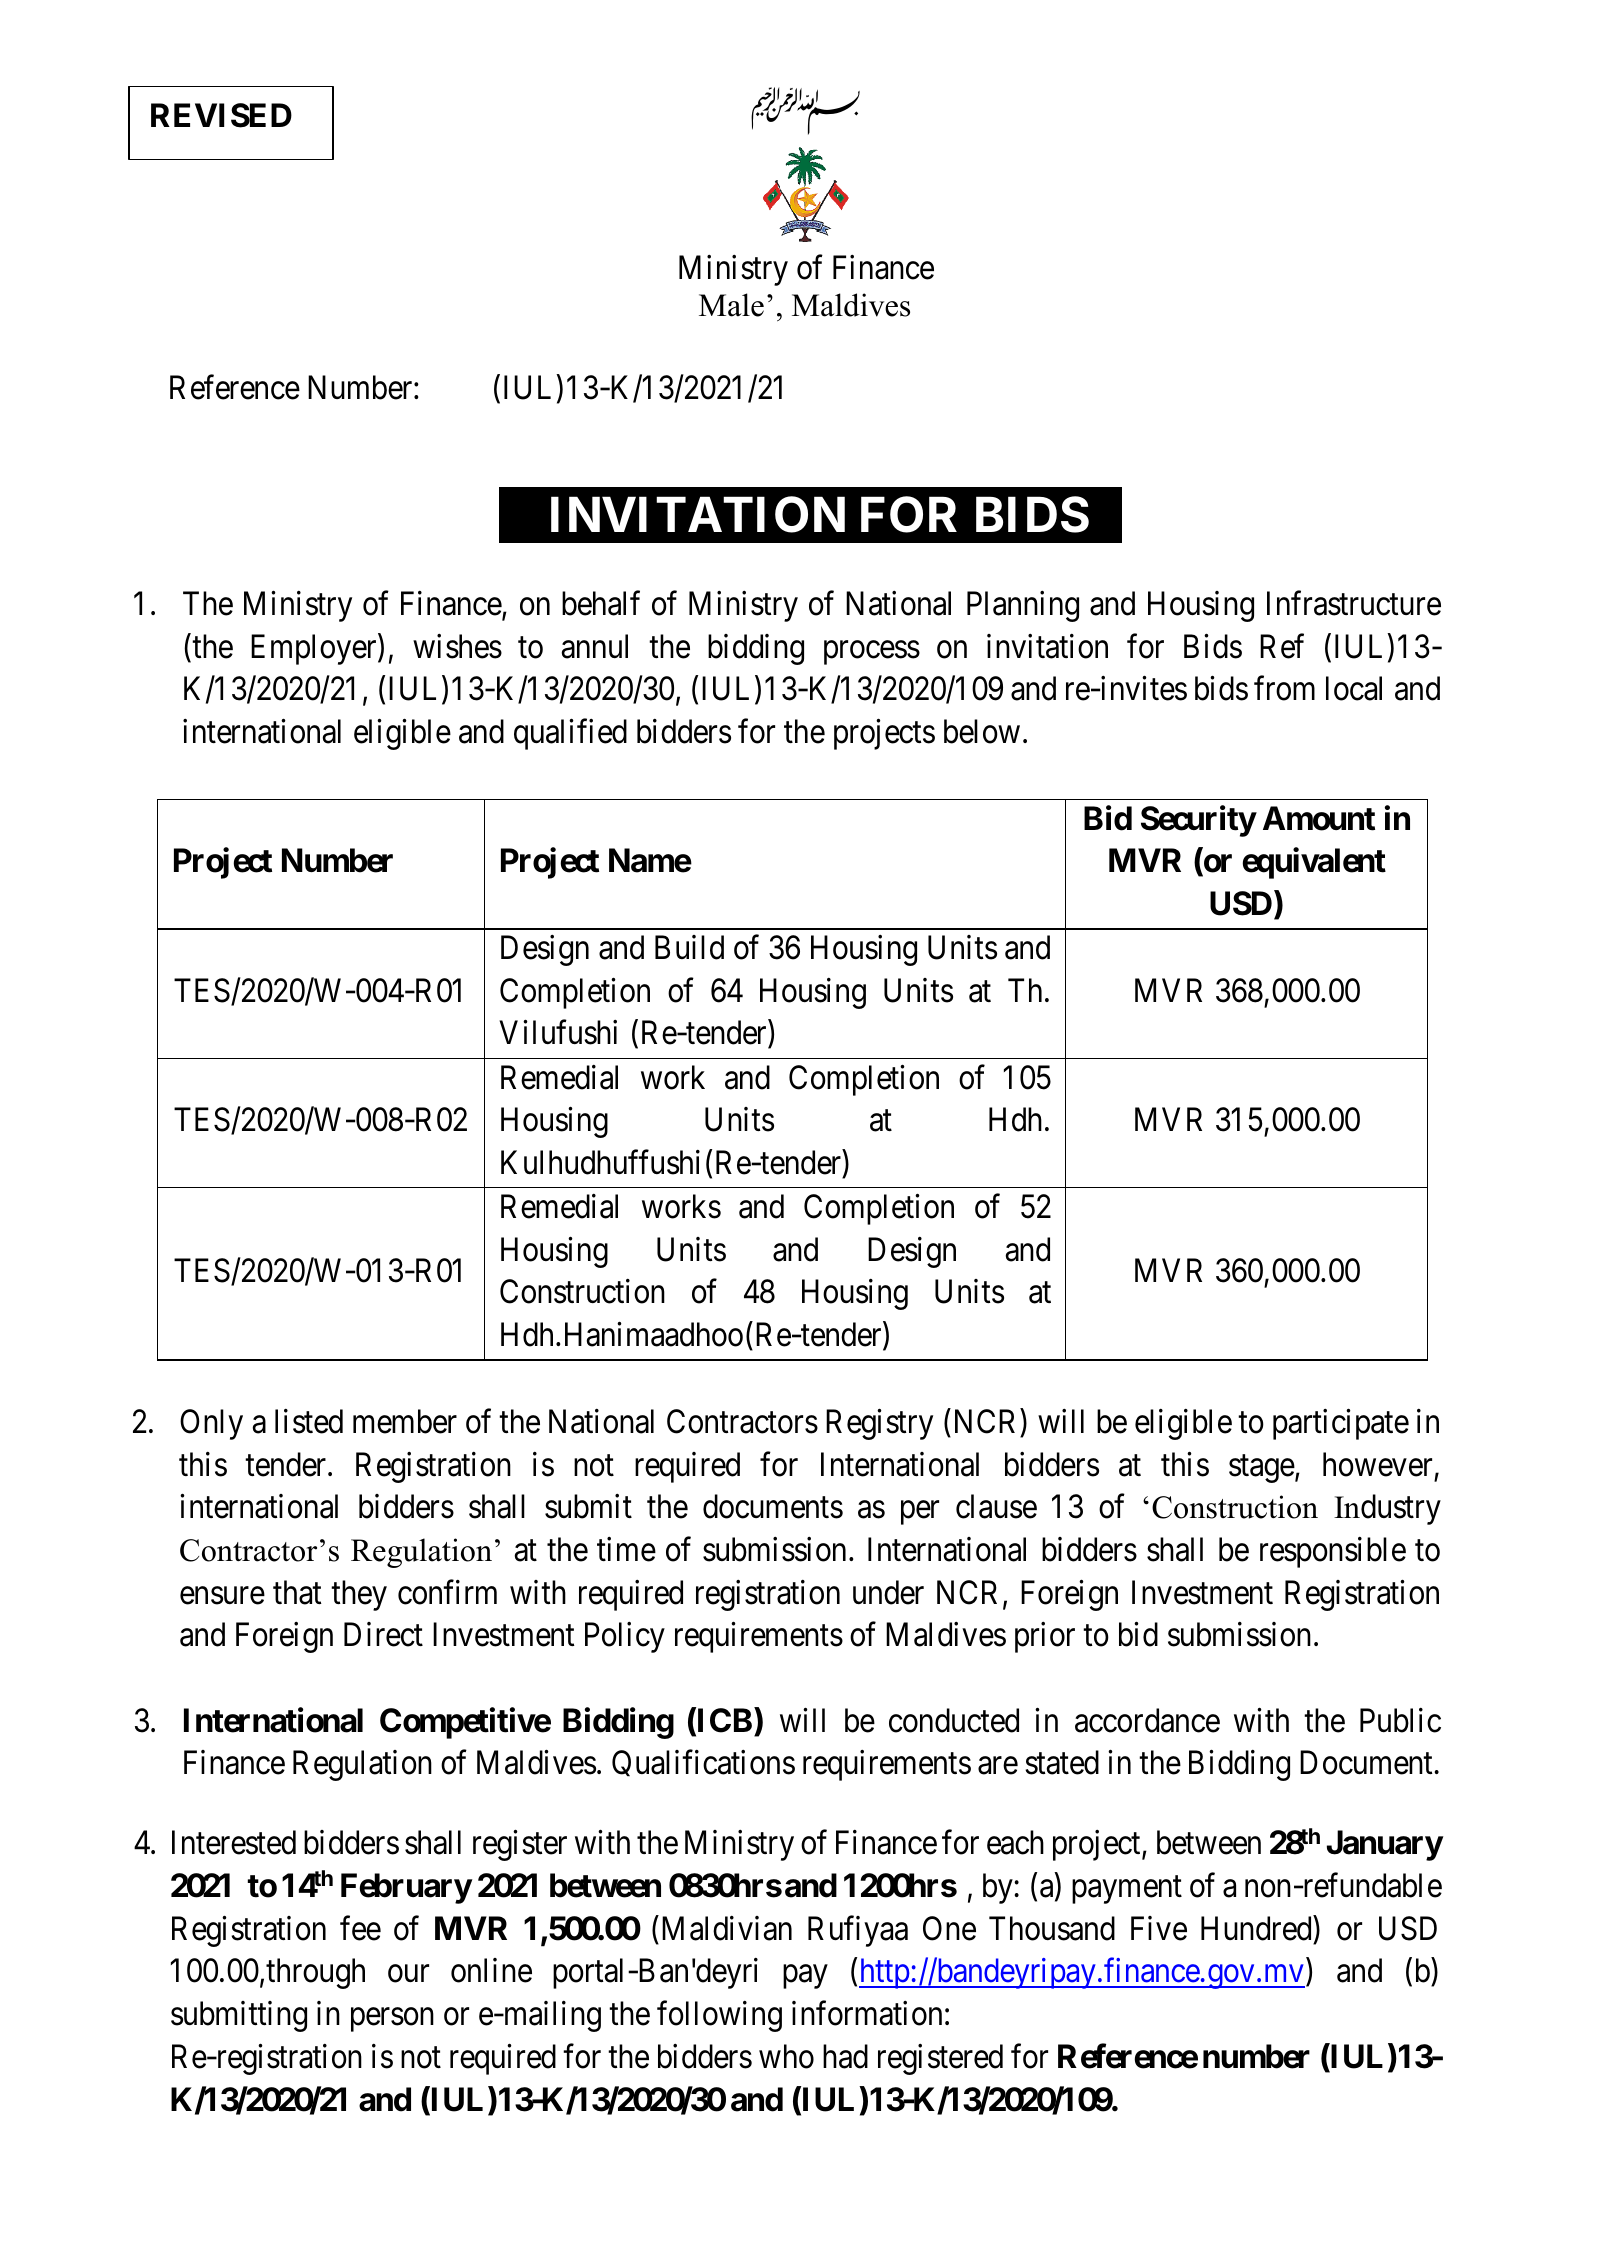 The width and height of the screenshot is (1602, 2264). I want to click on Male, so click(731, 305).
